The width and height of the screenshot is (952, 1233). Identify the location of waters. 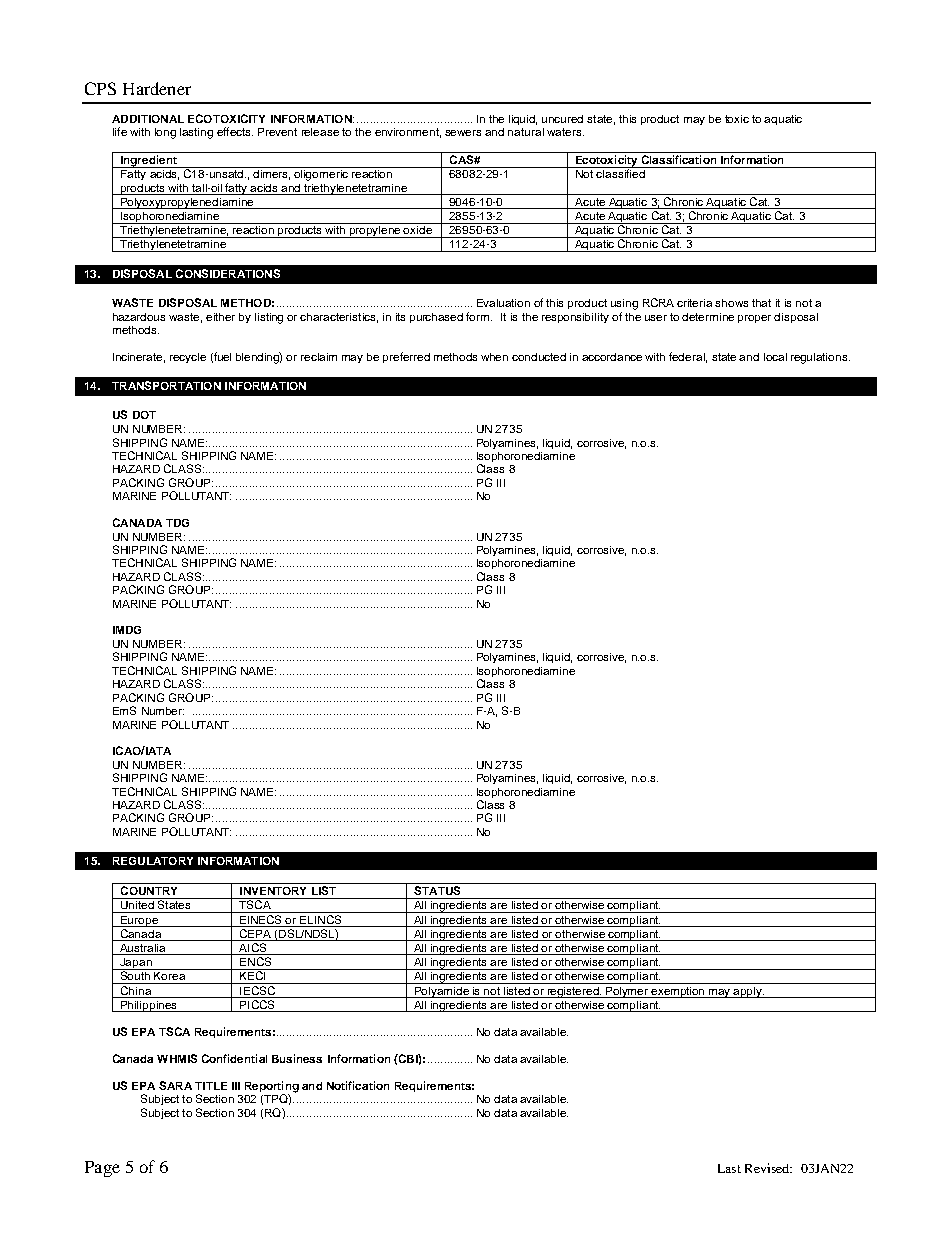
(565, 132).
